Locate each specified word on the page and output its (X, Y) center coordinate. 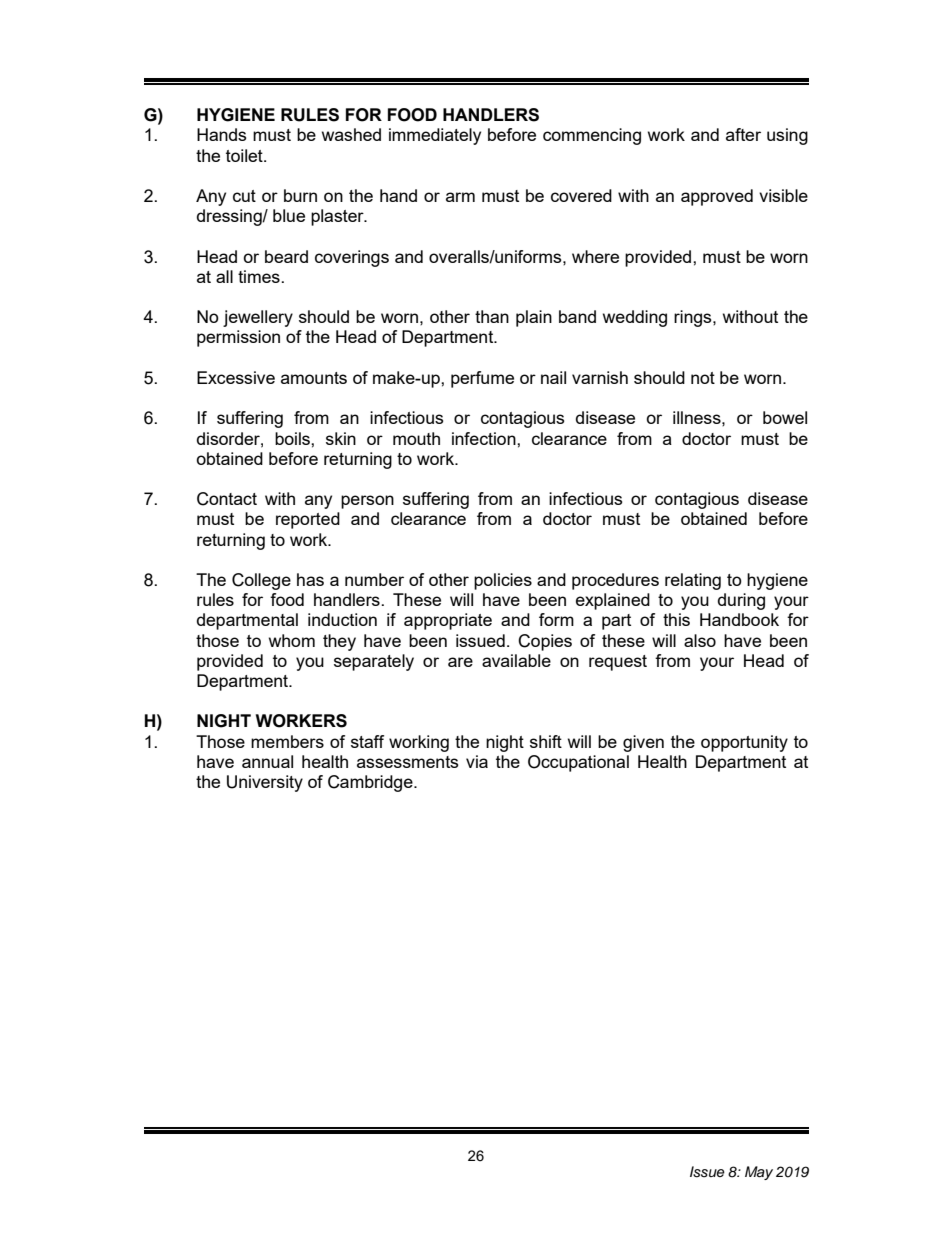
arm (460, 197)
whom (292, 640)
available (516, 660)
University (265, 783)
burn (300, 195)
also (700, 640)
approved (717, 197)
